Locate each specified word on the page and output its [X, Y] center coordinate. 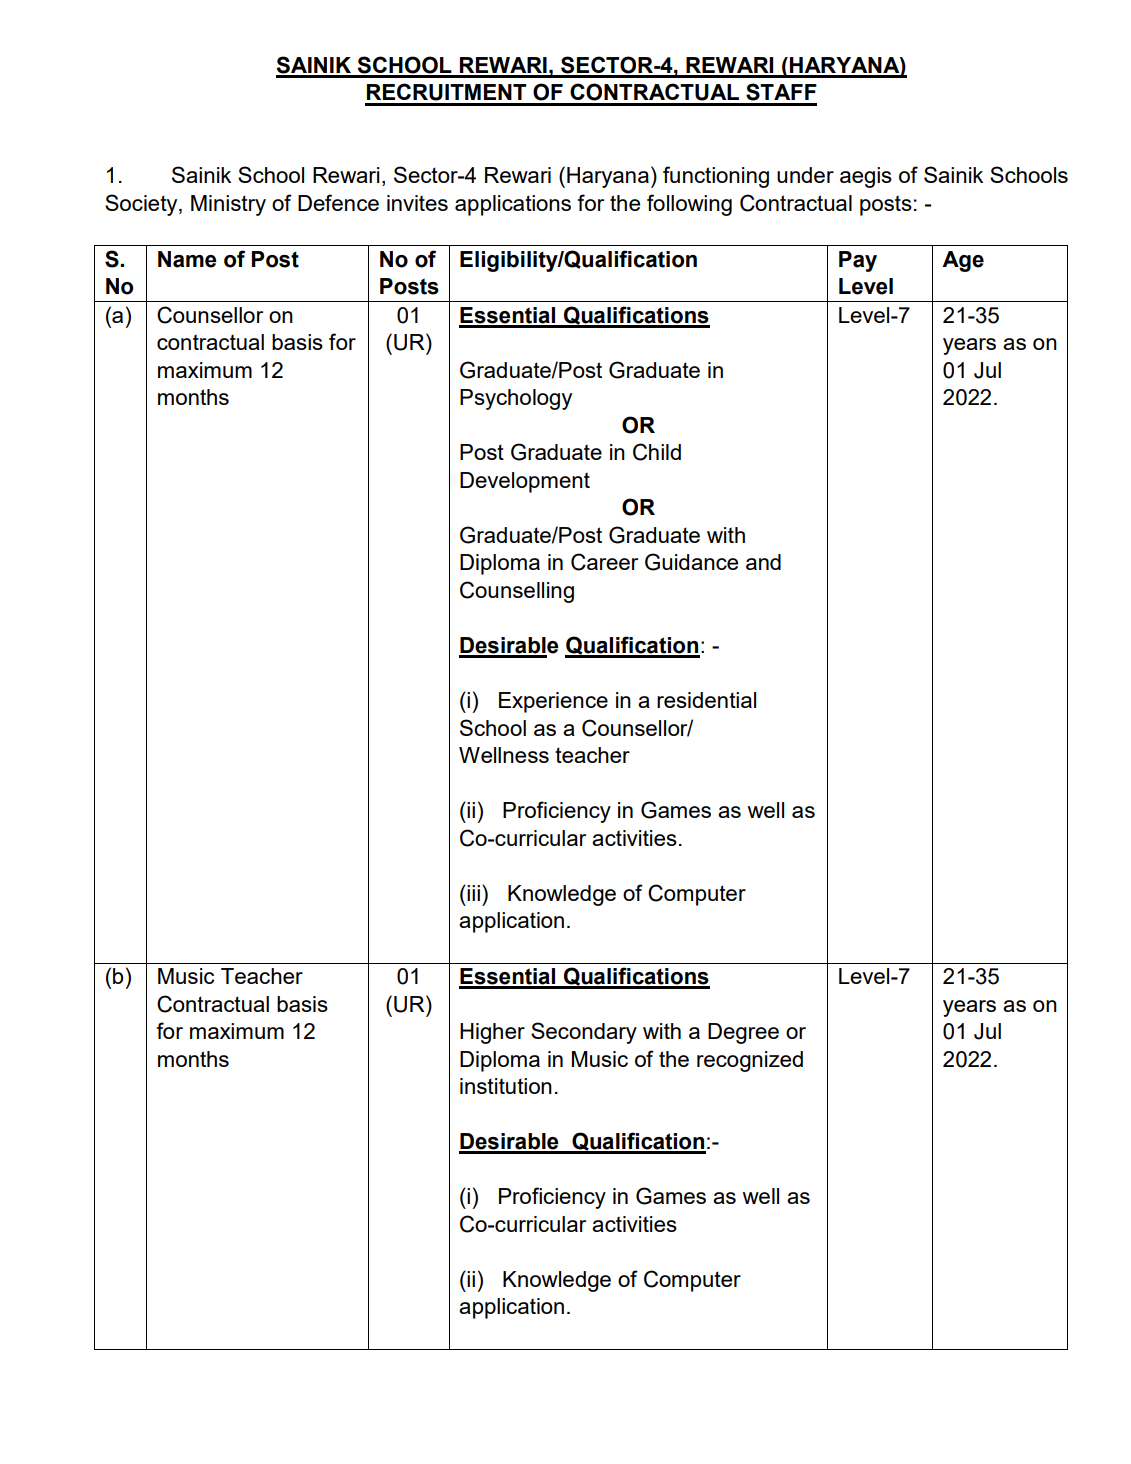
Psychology [516, 399]
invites [417, 203]
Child [657, 452]
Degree [743, 1033]
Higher [492, 1033]
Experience [553, 702]
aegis [866, 177]
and [763, 562]
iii [473, 893]
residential [706, 700]
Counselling [517, 592]
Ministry [228, 205]
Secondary [584, 1033]
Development [525, 482]
